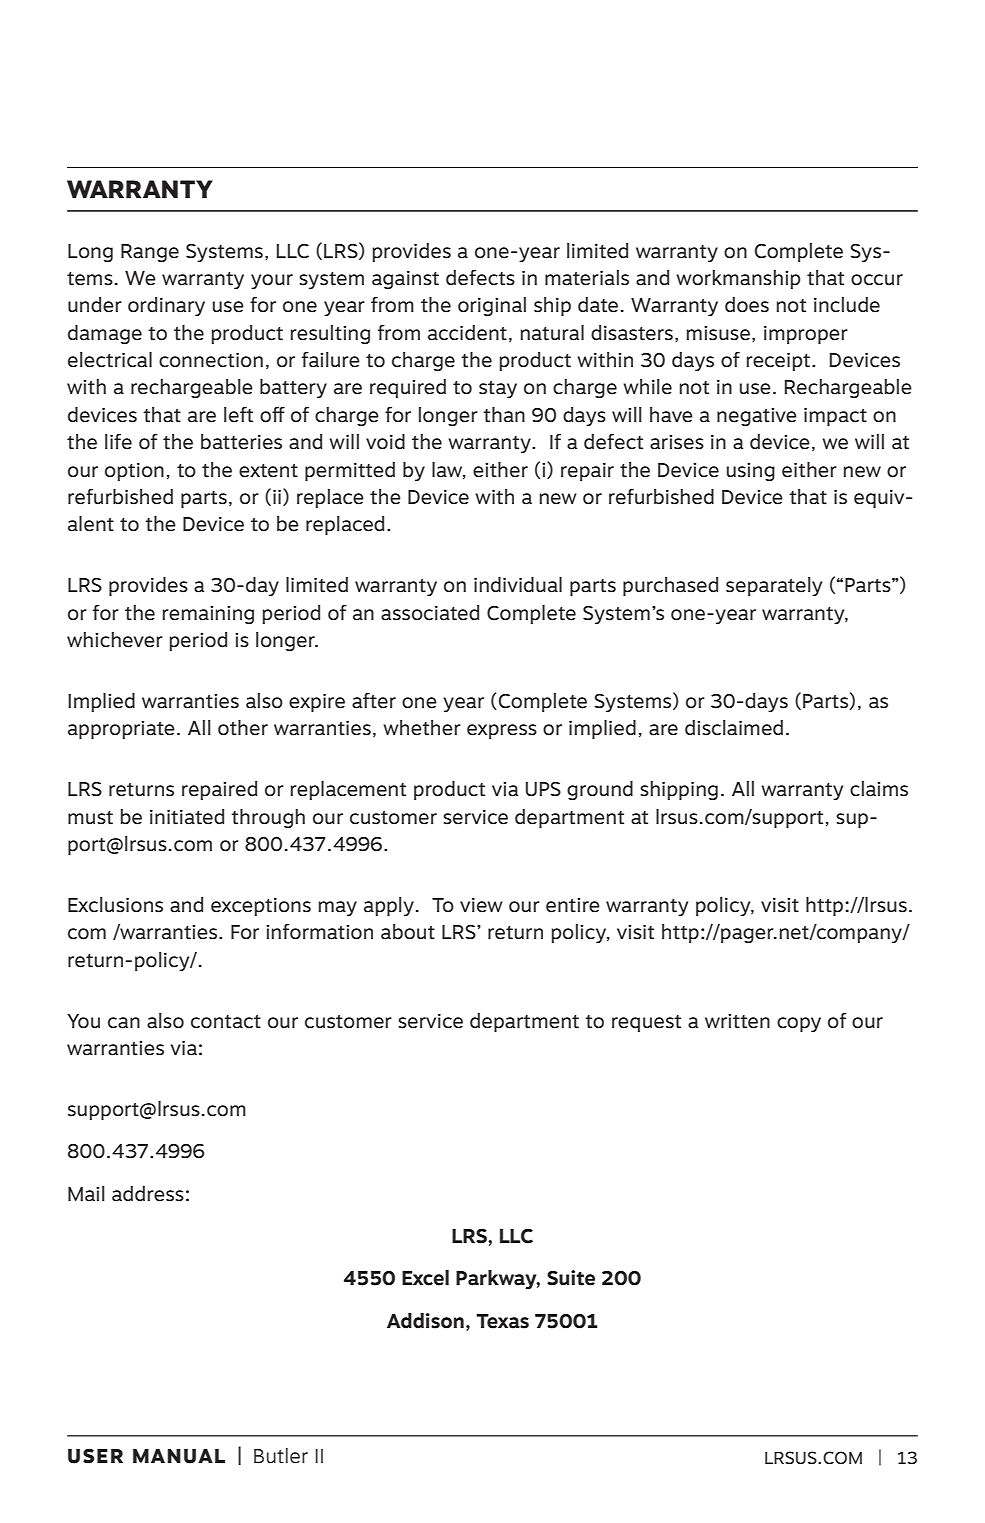  Describe the element at coordinates (179, 1456) in the screenshot. I see `MANUAL` at that location.
